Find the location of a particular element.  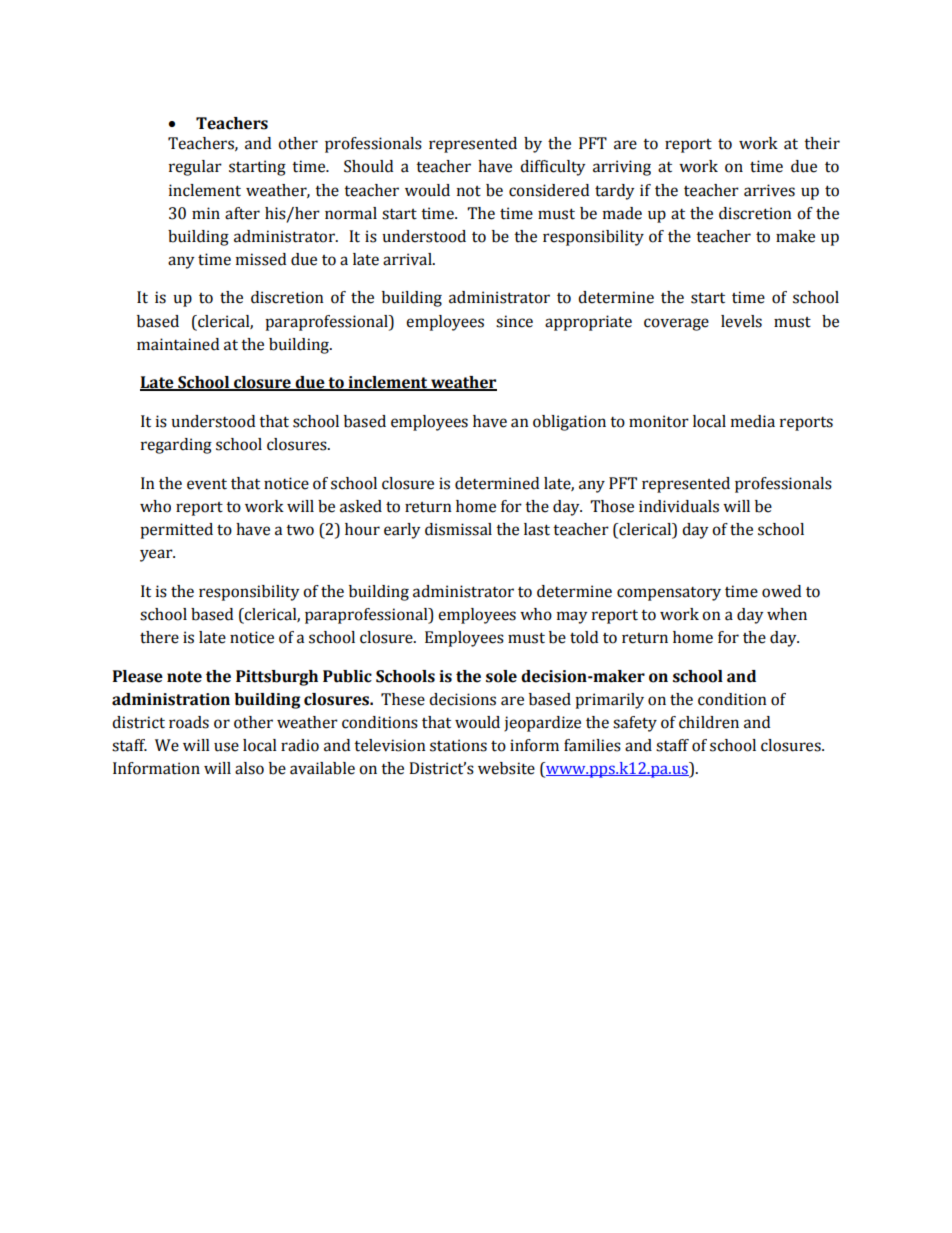

obligation is located at coordinates (569, 423).
